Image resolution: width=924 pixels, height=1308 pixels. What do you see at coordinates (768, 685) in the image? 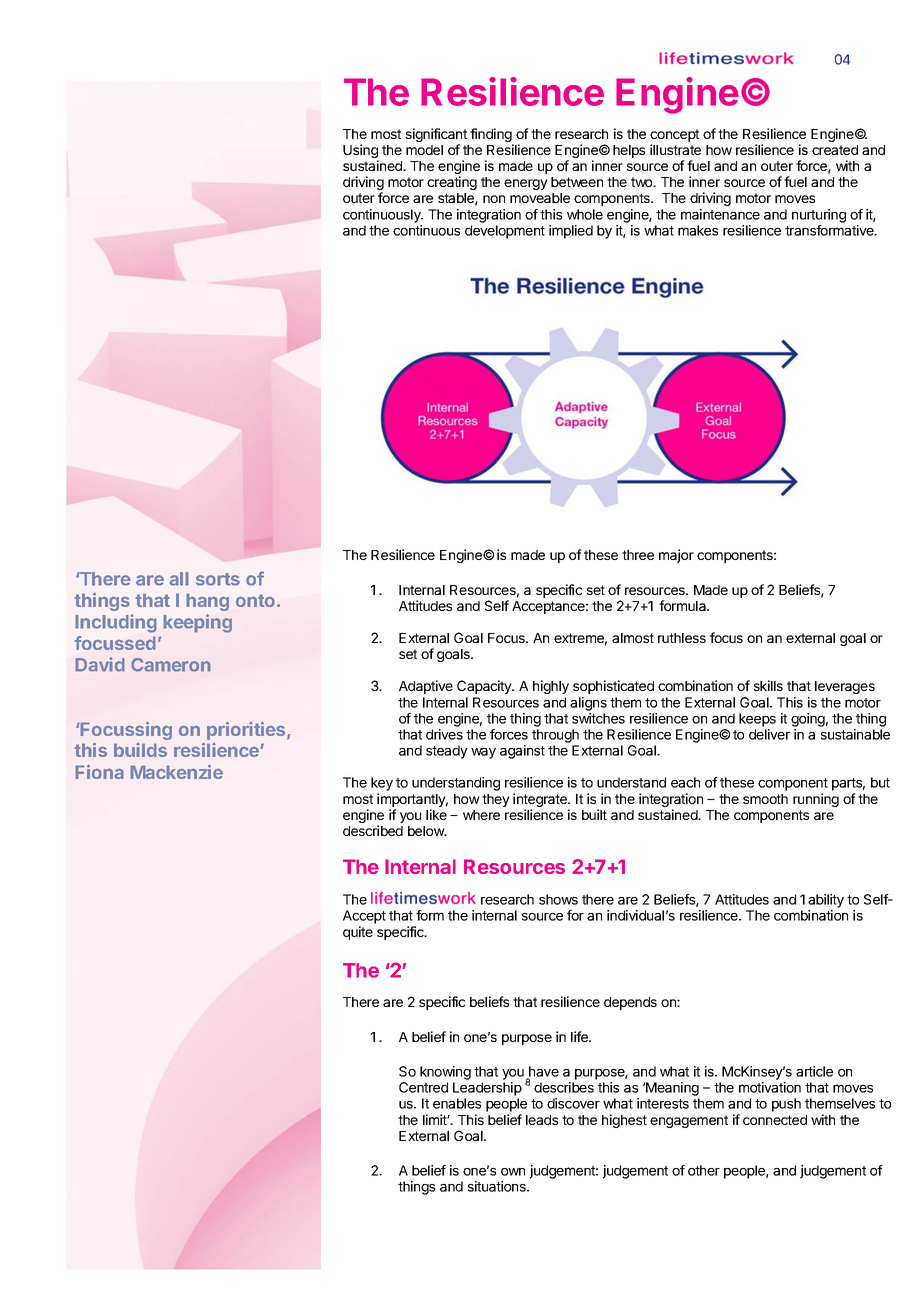
I see `skills` at bounding box center [768, 685].
